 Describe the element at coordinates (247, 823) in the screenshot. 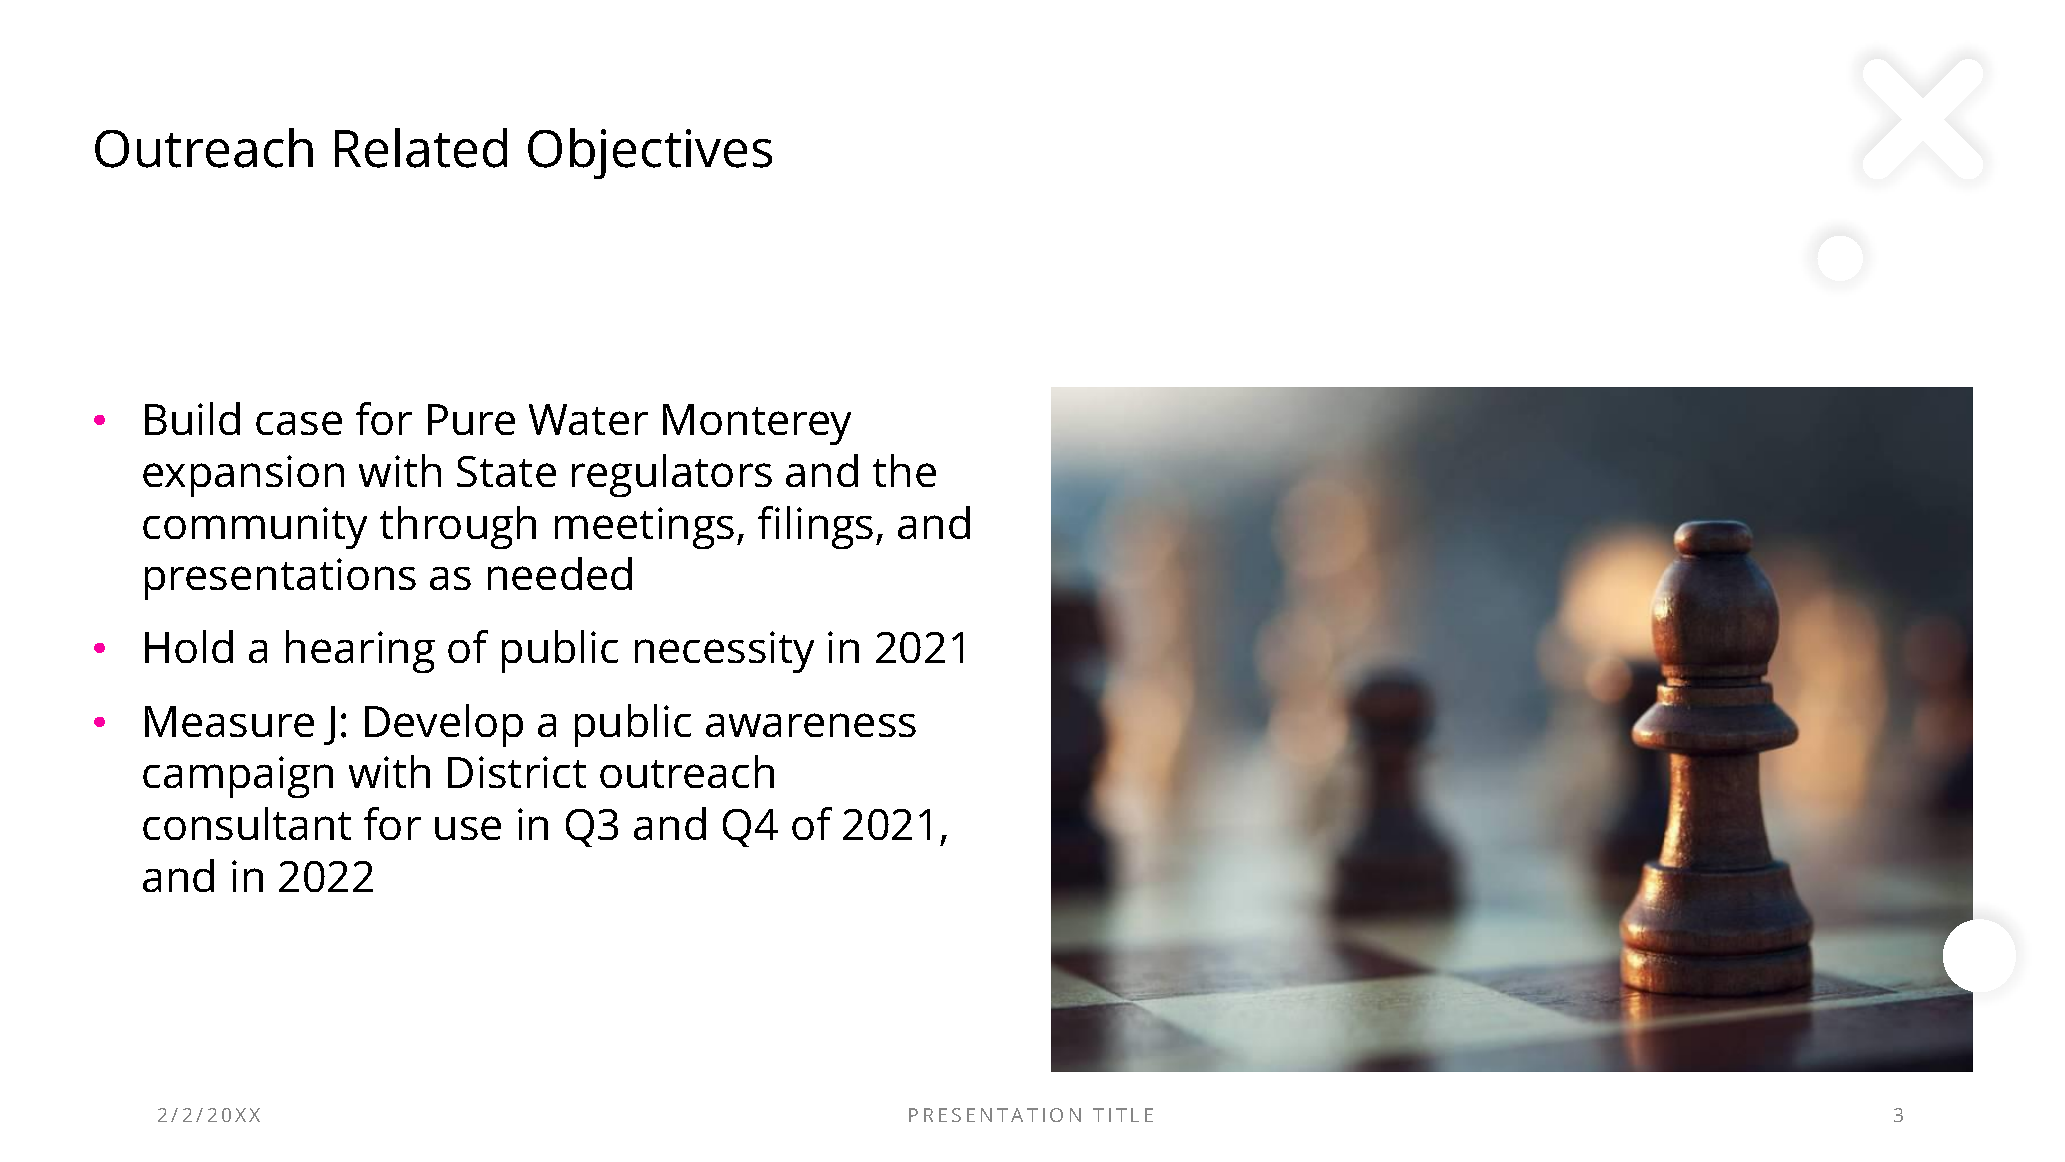

I see `consultant` at that location.
